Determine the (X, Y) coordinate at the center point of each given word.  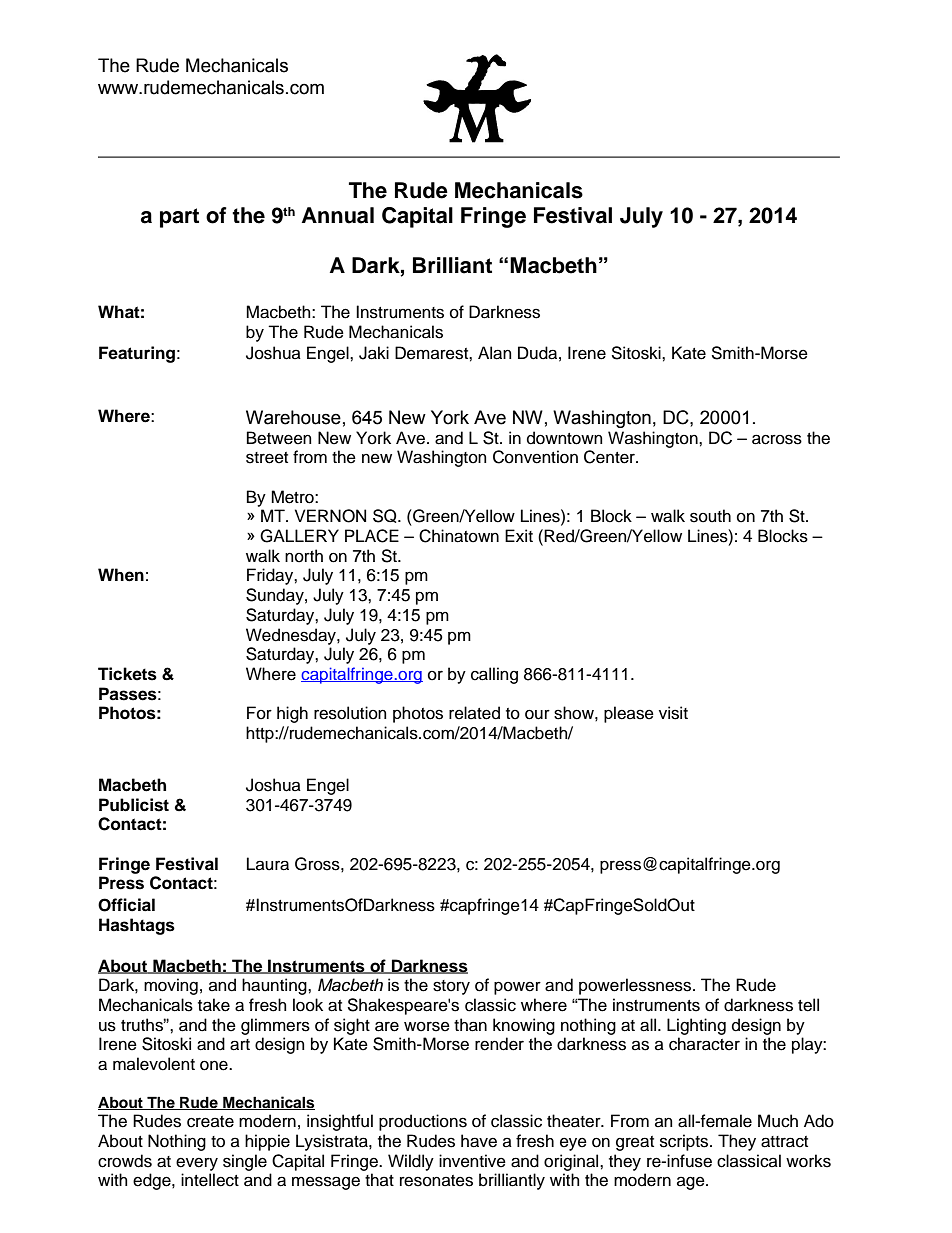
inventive (472, 1161)
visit (673, 713)
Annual (338, 215)
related (474, 713)
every (197, 1164)
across (777, 439)
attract (784, 1142)
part (179, 218)
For (259, 713)
